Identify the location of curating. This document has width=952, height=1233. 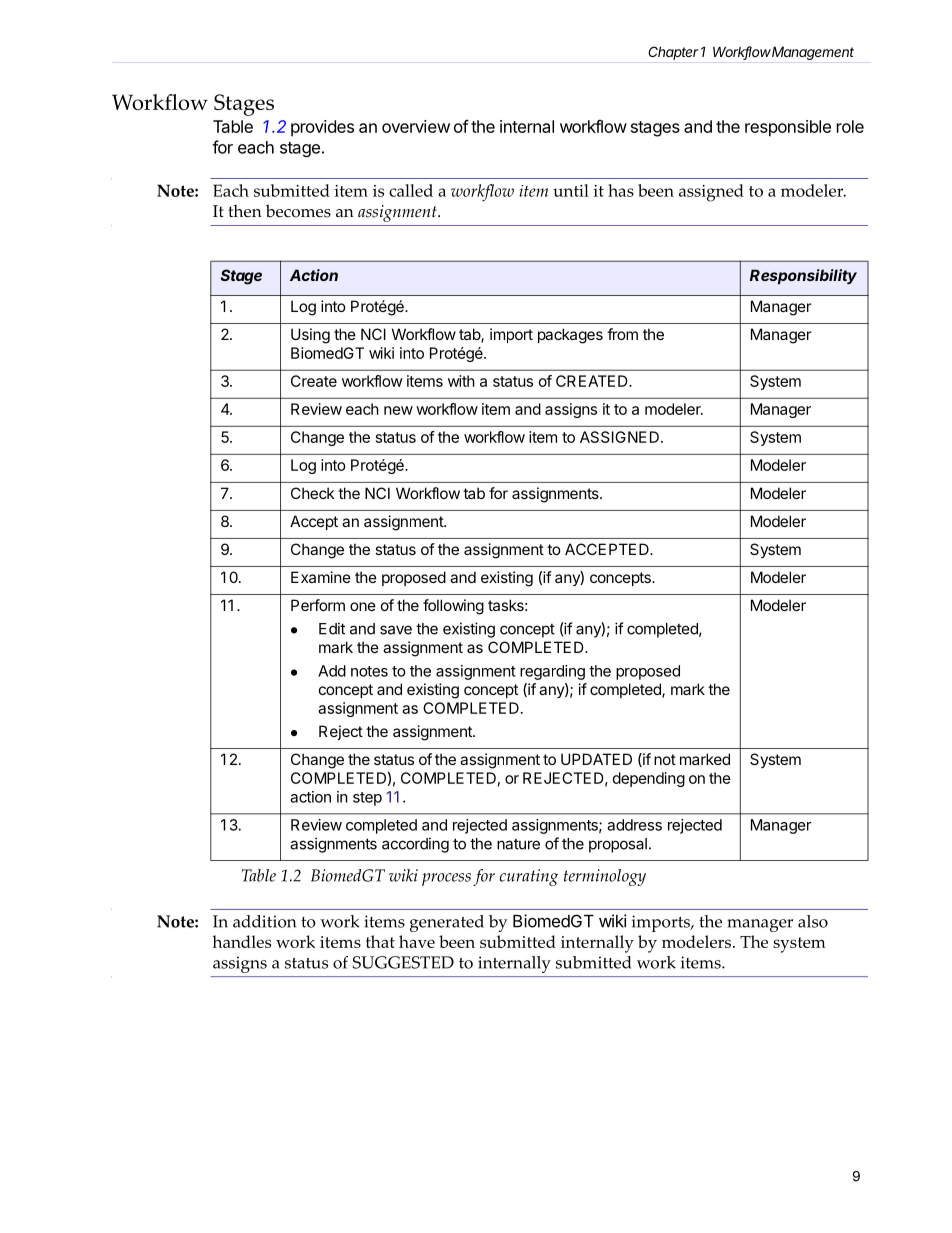
(529, 877).
